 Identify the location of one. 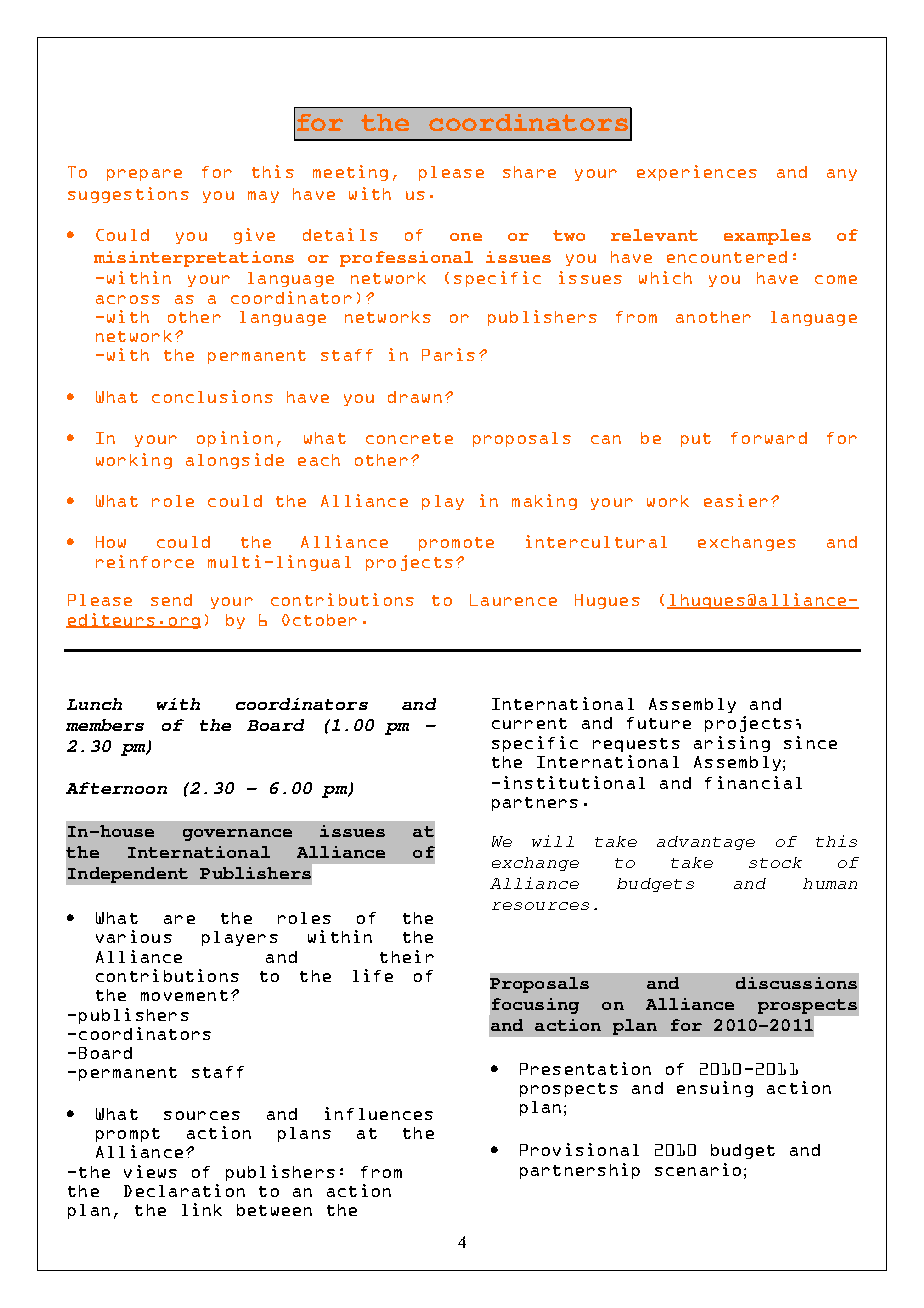
(466, 237).
